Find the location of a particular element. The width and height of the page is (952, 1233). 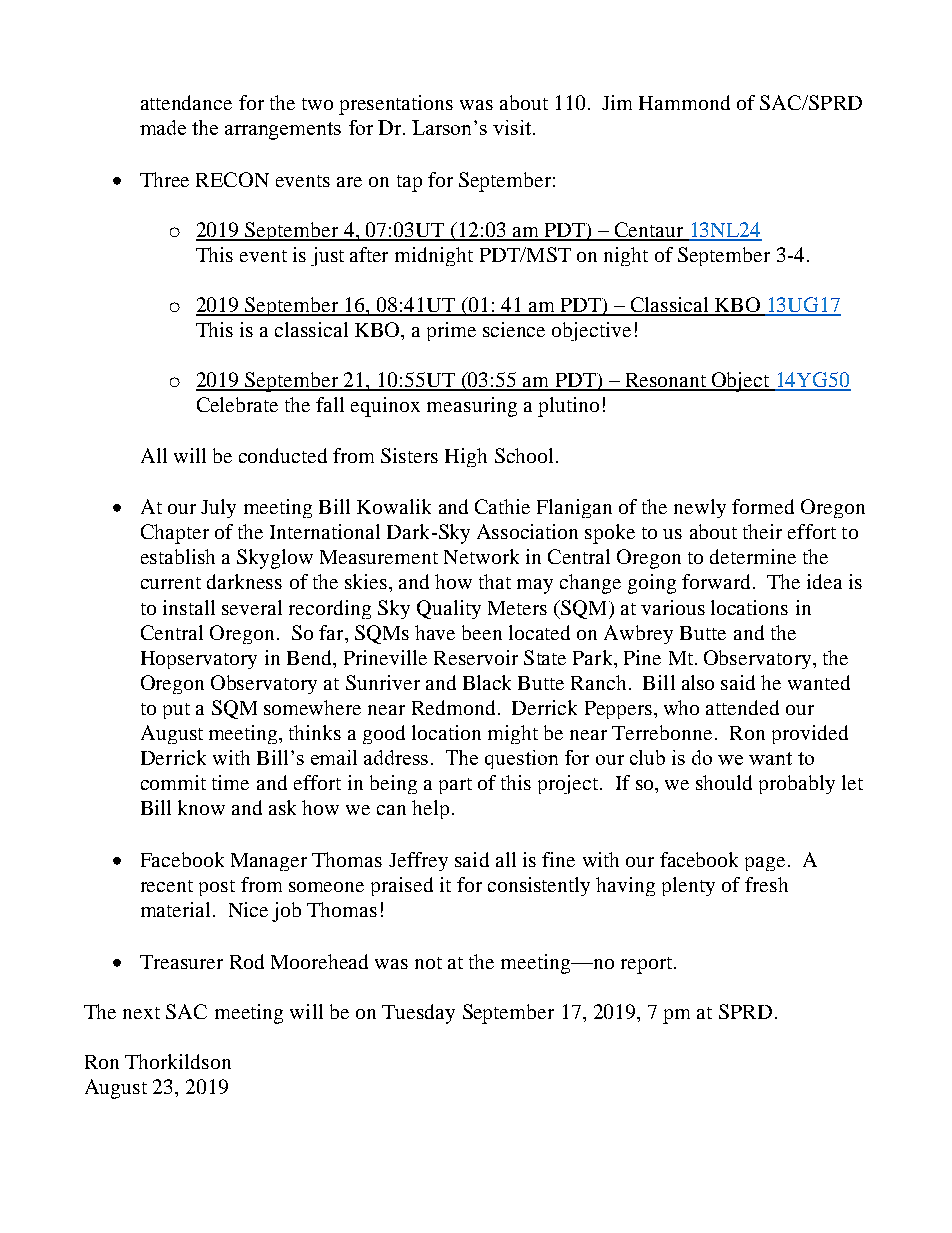

arrangements is located at coordinates (283, 131).
